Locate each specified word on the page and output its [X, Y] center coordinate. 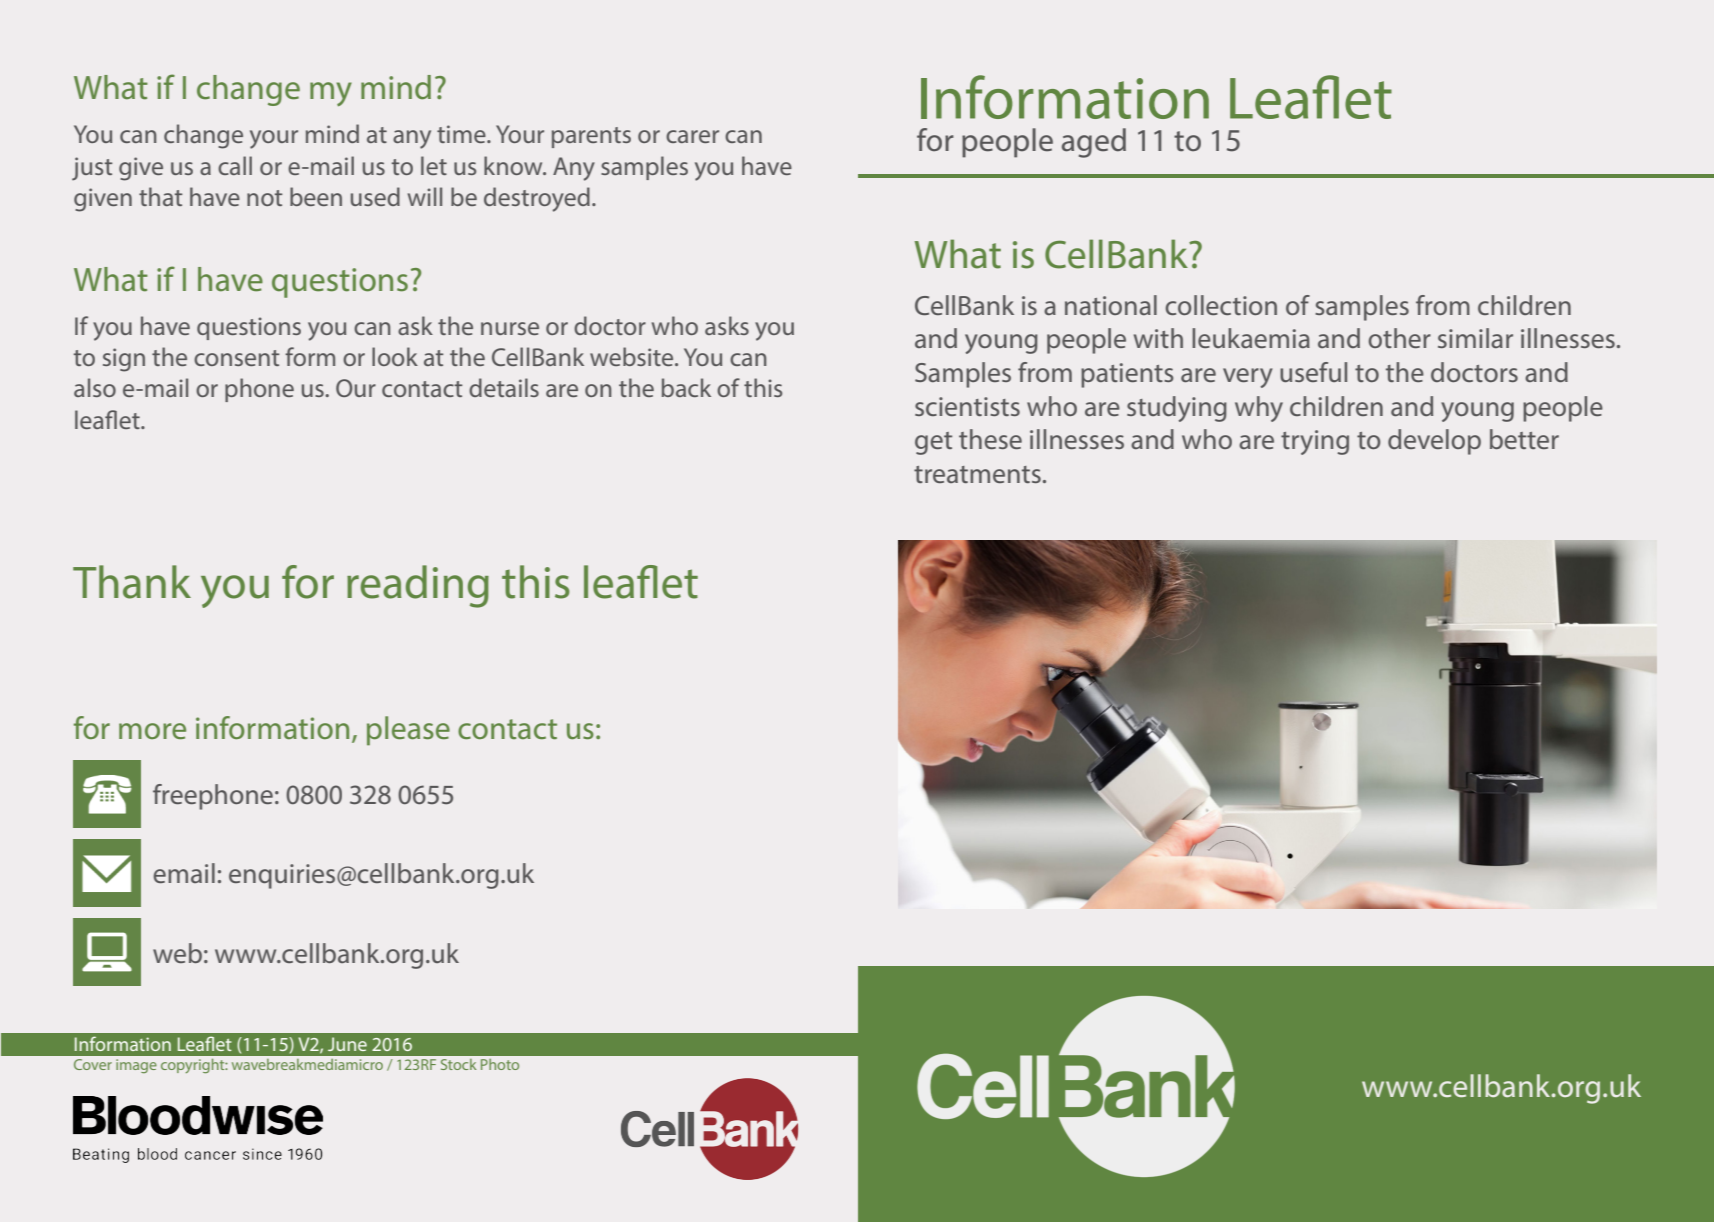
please [408, 731]
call [235, 165]
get [933, 443]
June [347, 1044]
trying [1315, 442]
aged [1094, 143]
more [152, 731]
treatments [977, 474]
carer [692, 136]
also [95, 387]
